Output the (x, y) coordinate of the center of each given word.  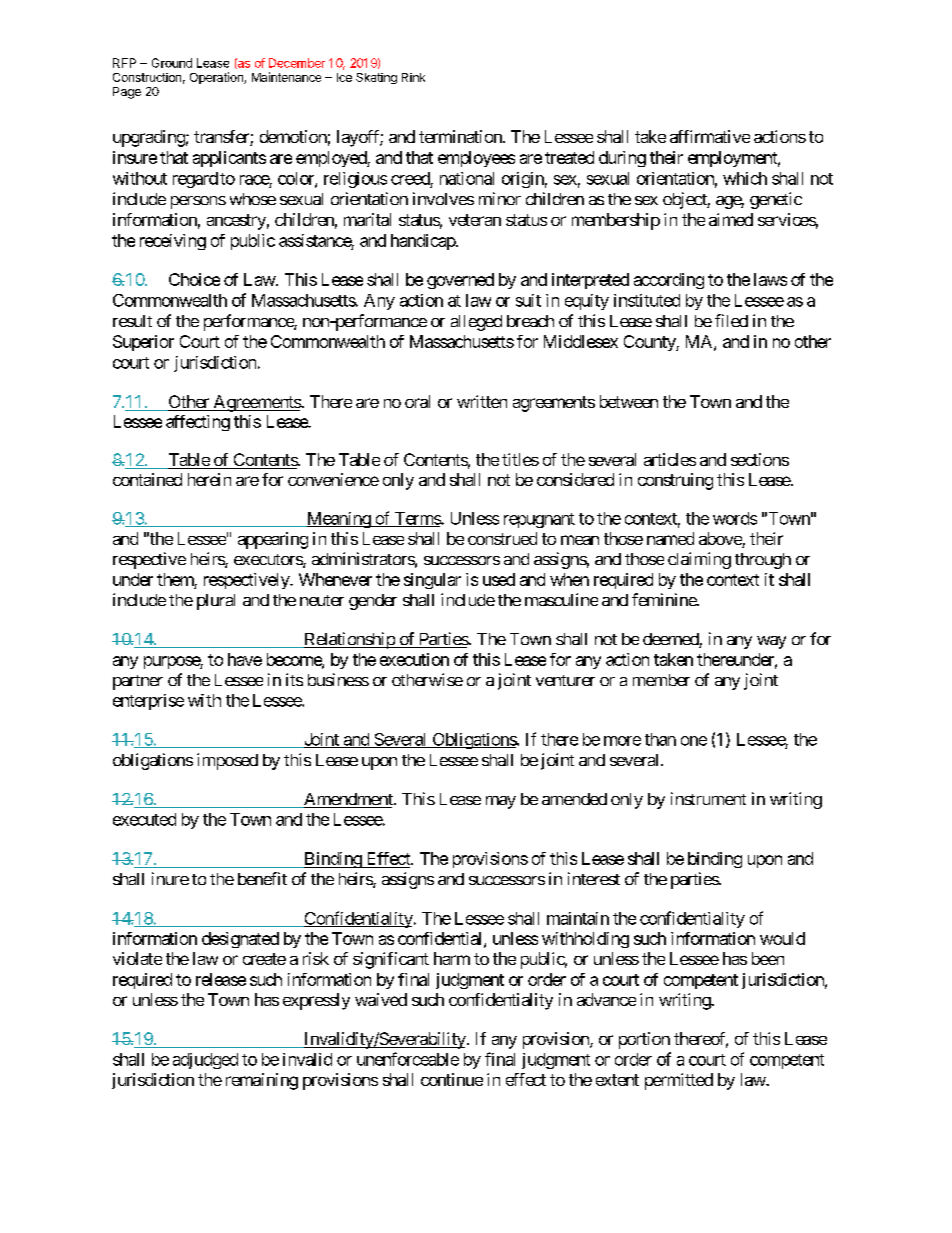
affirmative (710, 136)
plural (216, 602)
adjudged (205, 1061)
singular (432, 581)
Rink (413, 77)
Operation (217, 78)
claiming (699, 560)
